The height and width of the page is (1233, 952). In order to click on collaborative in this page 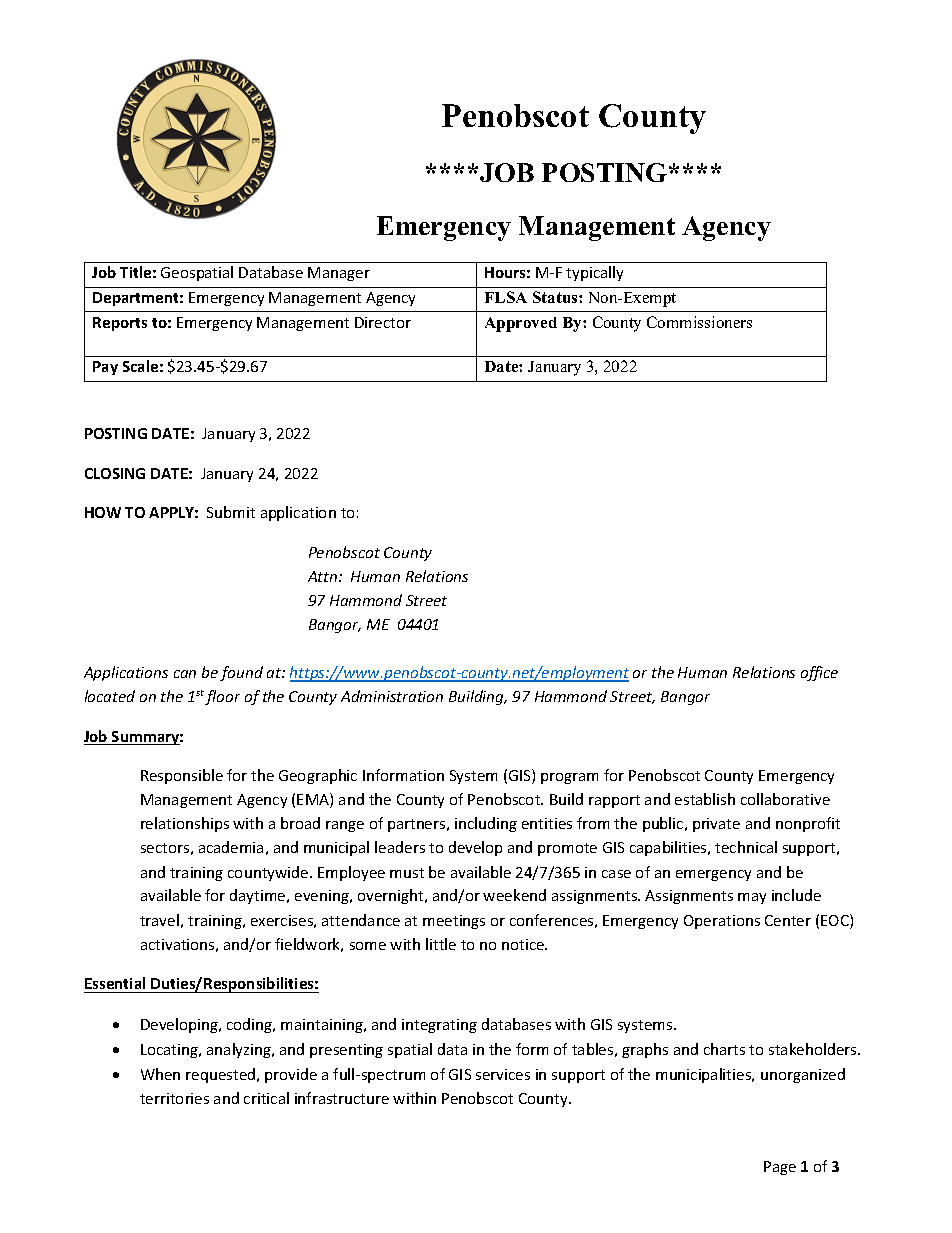, I will do `click(785, 799)`.
